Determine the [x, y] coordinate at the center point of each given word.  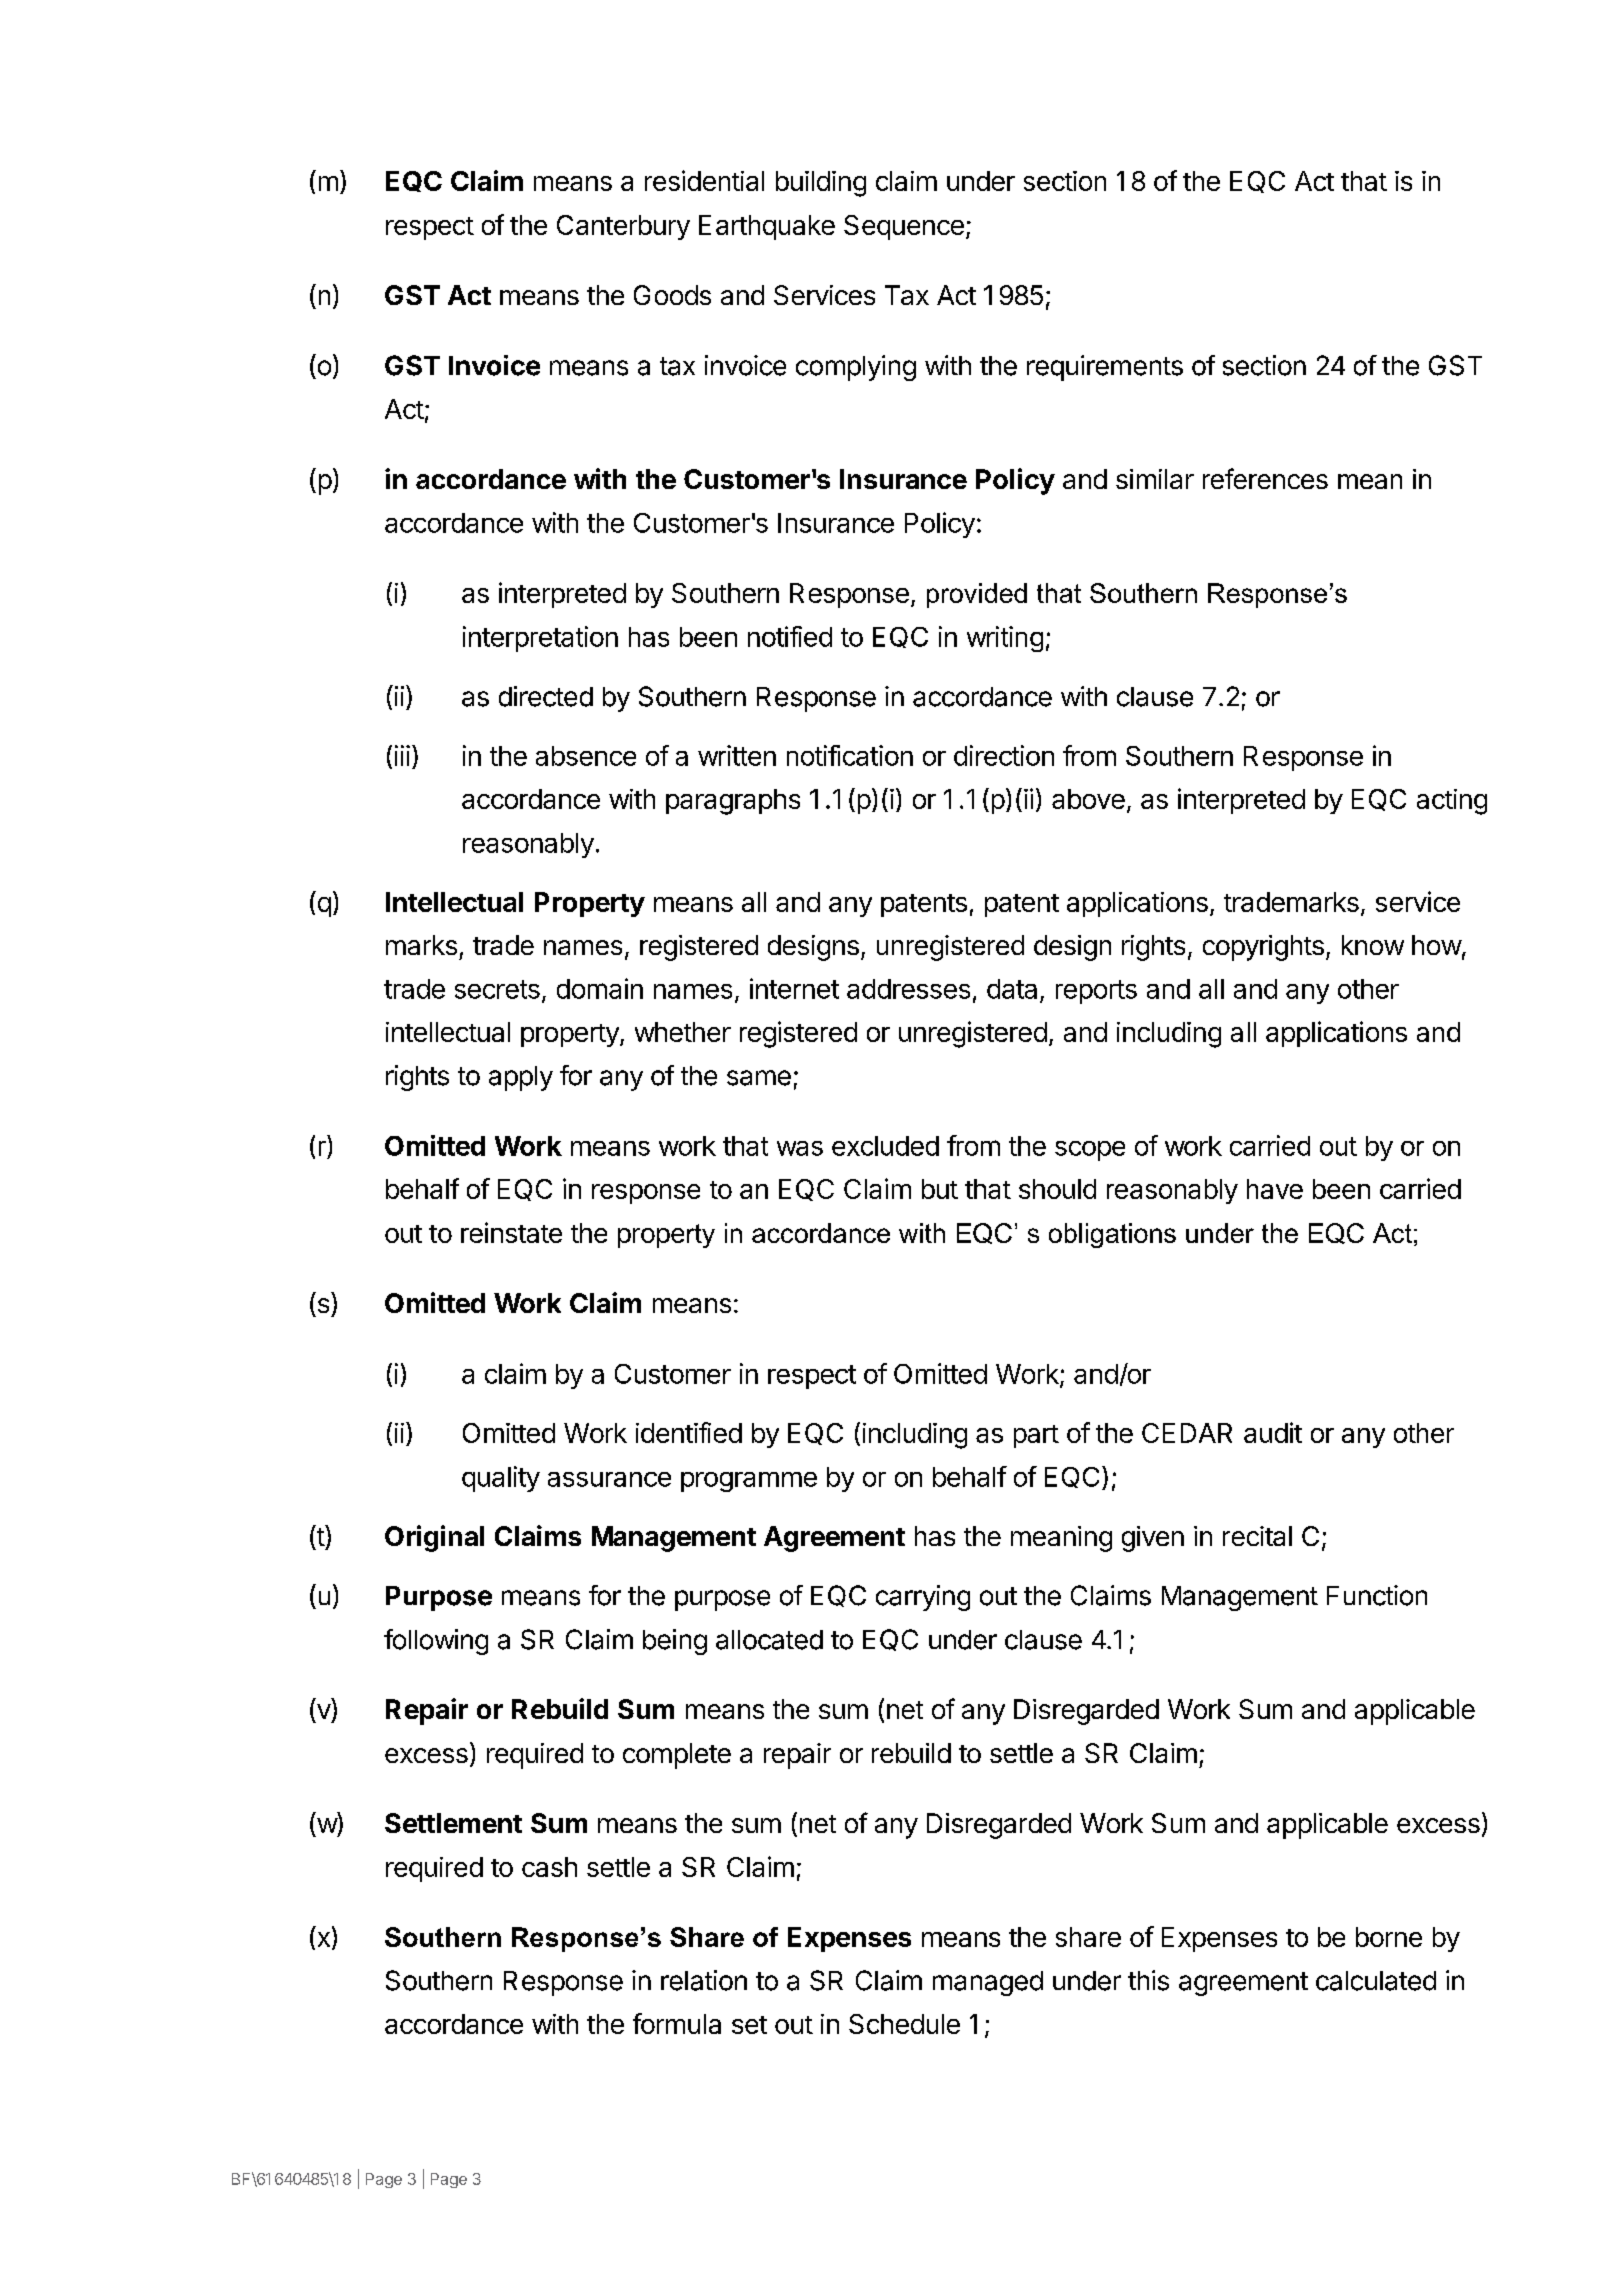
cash [549, 1867]
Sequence [904, 227]
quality [501, 1479]
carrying [923, 1598]
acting [1452, 802]
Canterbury [623, 227]
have [1275, 1189]
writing [1005, 639]
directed [546, 696]
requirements [1105, 368]
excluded [885, 1146]
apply [521, 1078]
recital [1257, 1536]
